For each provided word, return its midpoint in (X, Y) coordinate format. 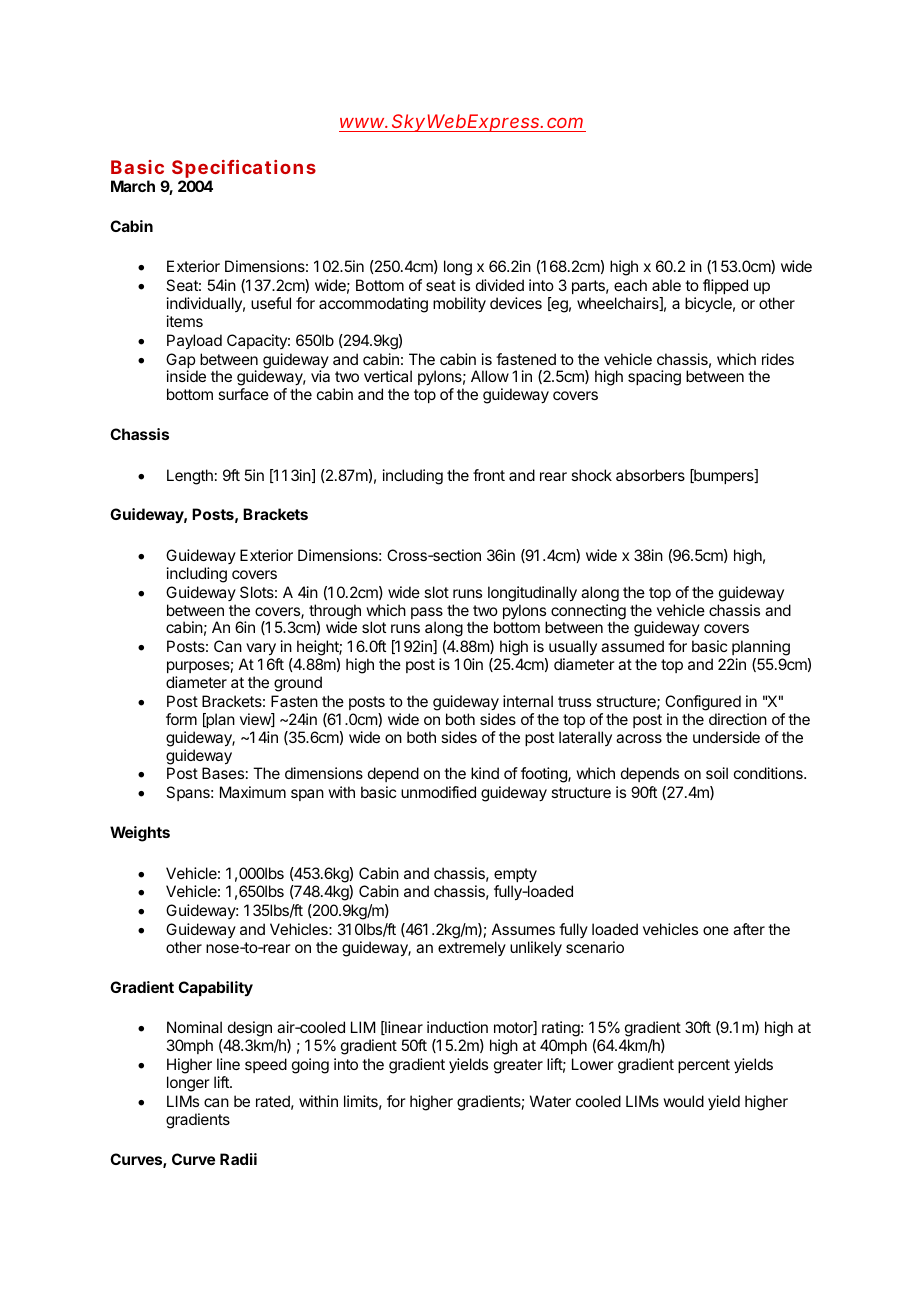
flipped (725, 286)
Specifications (244, 170)
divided (500, 285)
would (683, 1101)
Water (550, 1101)
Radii (238, 1159)
